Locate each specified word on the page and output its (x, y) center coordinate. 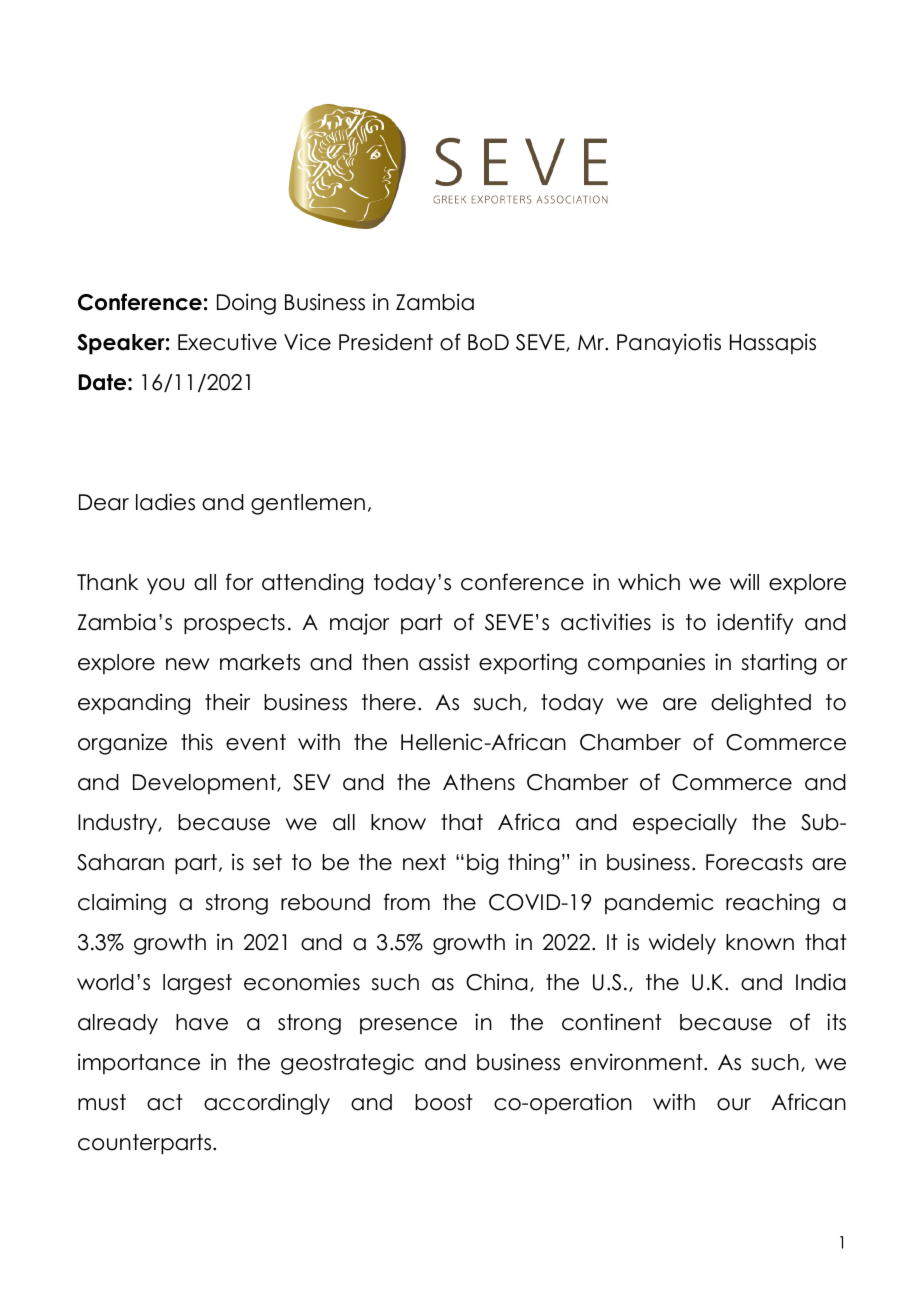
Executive (227, 342)
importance (139, 1064)
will (744, 581)
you (165, 586)
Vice (307, 342)
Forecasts (754, 862)
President (386, 342)
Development (205, 784)
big (482, 864)
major (360, 624)
